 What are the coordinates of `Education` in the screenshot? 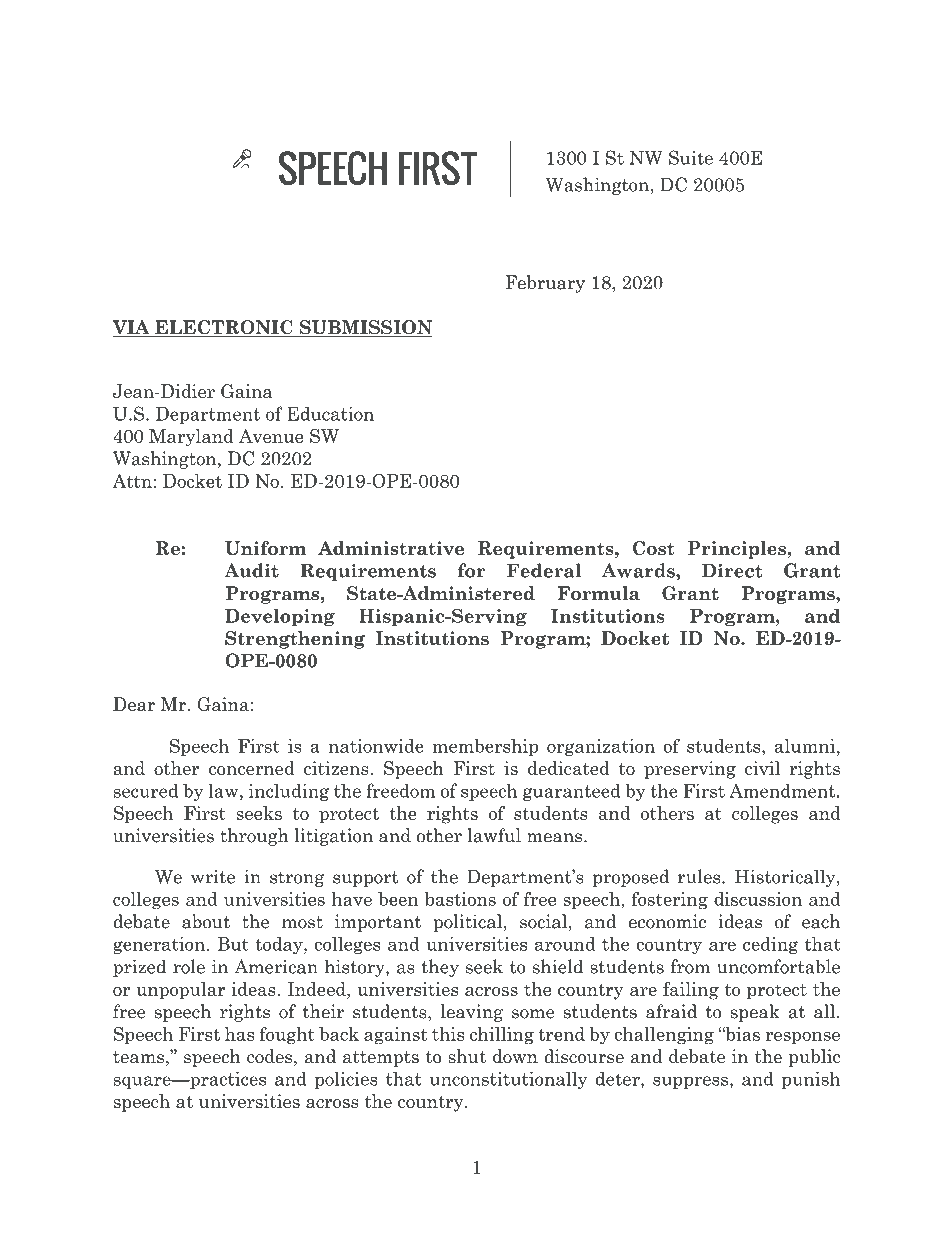 It's located at (330, 413).
